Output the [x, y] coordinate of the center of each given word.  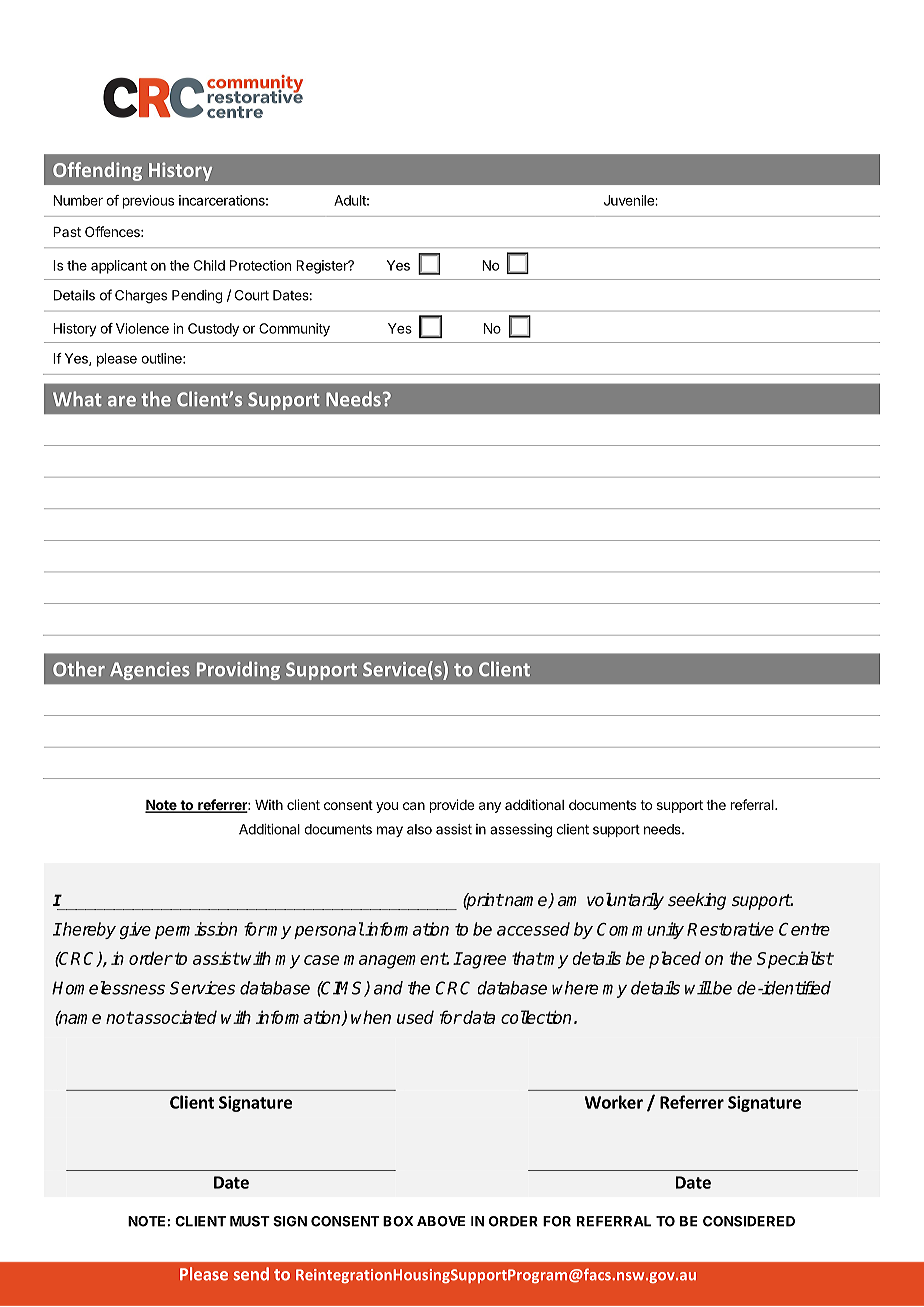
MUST [250, 1221]
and [388, 988]
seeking [697, 901]
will [698, 988]
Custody [213, 330]
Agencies [150, 671]
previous [148, 202]
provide [452, 806]
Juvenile [630, 200]
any [490, 807]
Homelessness [108, 988]
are [122, 401]
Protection [260, 265]
